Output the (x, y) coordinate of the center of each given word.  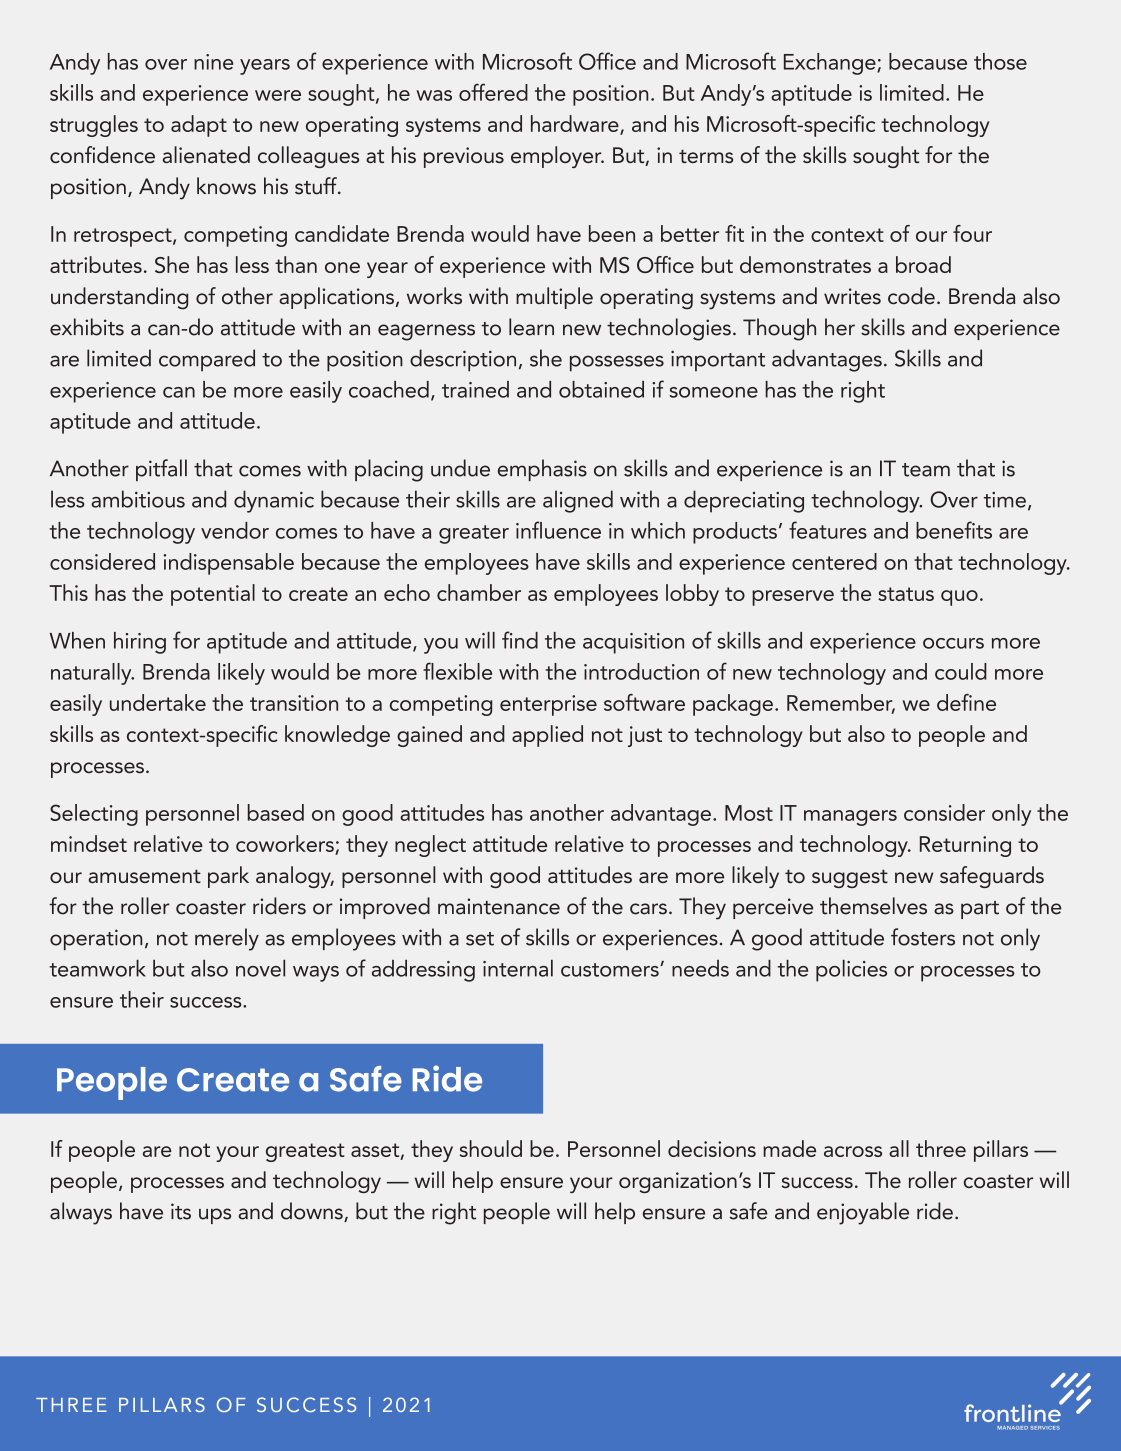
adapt (199, 126)
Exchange (831, 64)
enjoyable (863, 1213)
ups (215, 1216)
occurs (953, 643)
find (520, 640)
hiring (140, 643)
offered (493, 92)
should (490, 1148)
